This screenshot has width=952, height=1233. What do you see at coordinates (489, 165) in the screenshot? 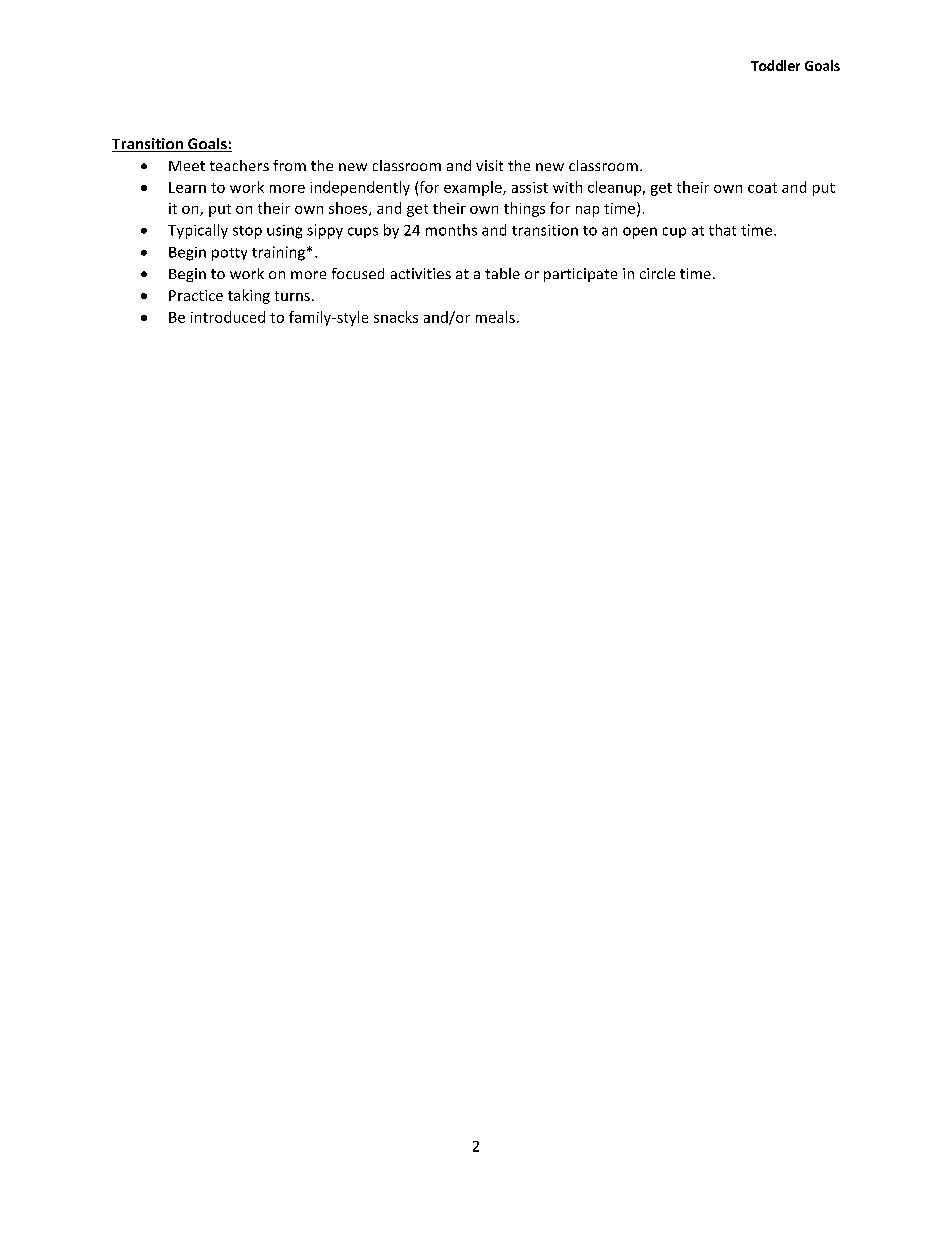
I see `visit` at bounding box center [489, 165].
